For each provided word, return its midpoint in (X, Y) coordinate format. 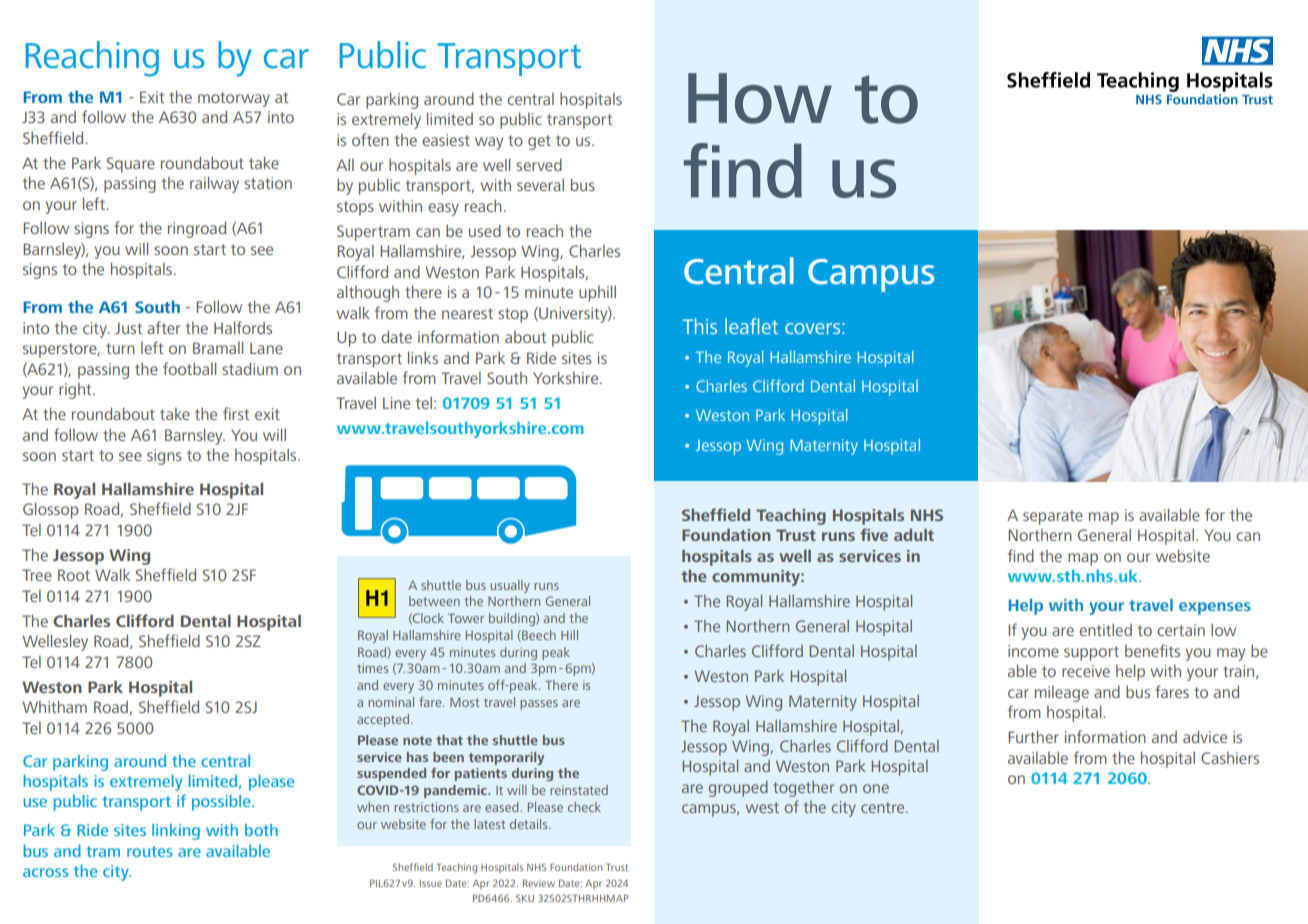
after (163, 327)
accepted (384, 720)
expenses (1215, 608)
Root (74, 575)
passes (539, 705)
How (760, 98)
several (540, 185)
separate (1053, 517)
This (700, 326)
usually (510, 586)
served (539, 165)
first (236, 413)
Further (1033, 736)
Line (396, 403)
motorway (234, 99)
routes (149, 851)
